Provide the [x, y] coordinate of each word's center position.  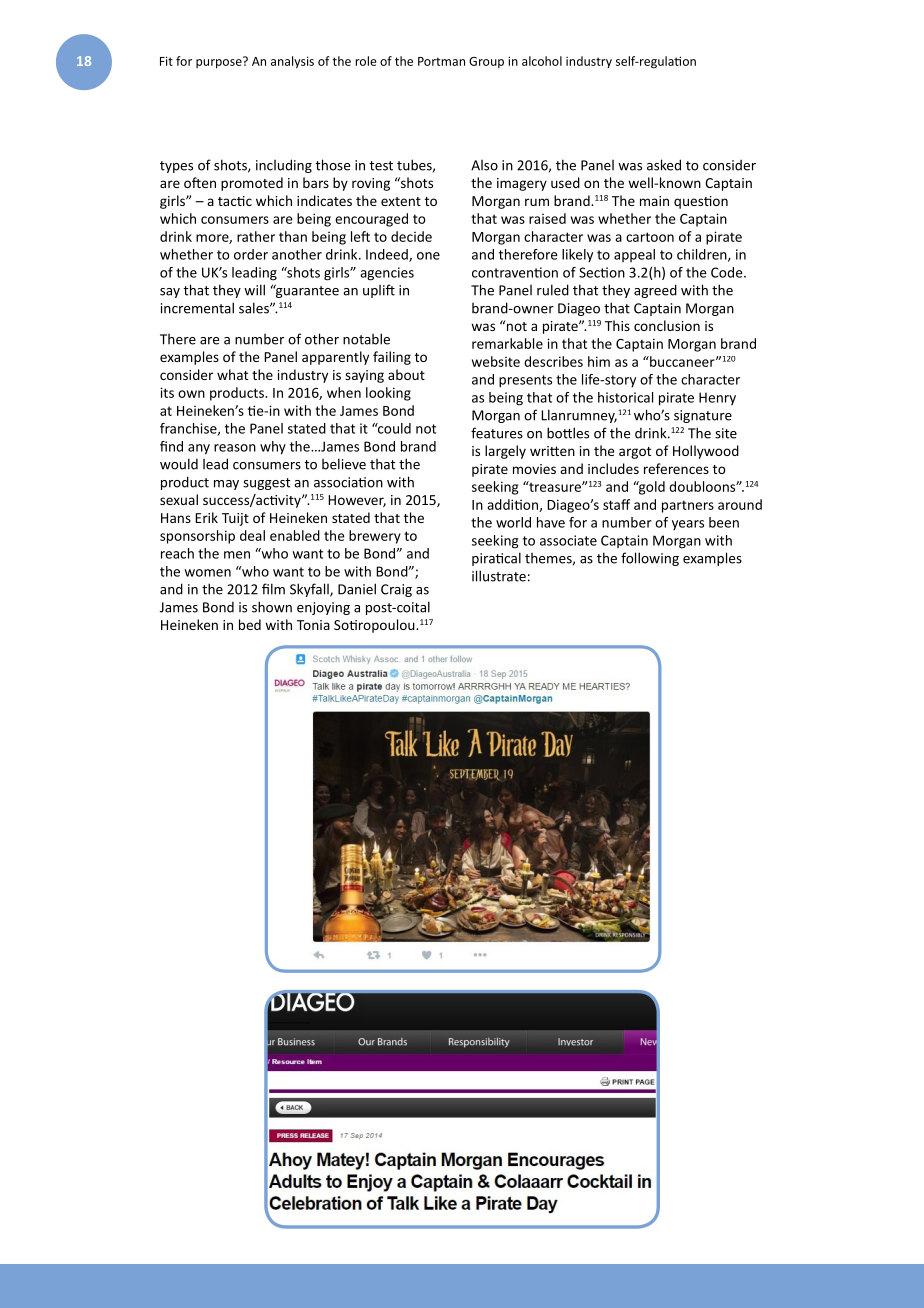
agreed [655, 291]
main [654, 201]
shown [272, 607]
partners [688, 506]
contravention [515, 272]
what [232, 374]
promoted [252, 184]
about [406, 374]
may [226, 485]
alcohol [542, 61]
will [254, 290]
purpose [220, 63]
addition [513, 505]
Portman [441, 61]
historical [625, 397]
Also [484, 165]
